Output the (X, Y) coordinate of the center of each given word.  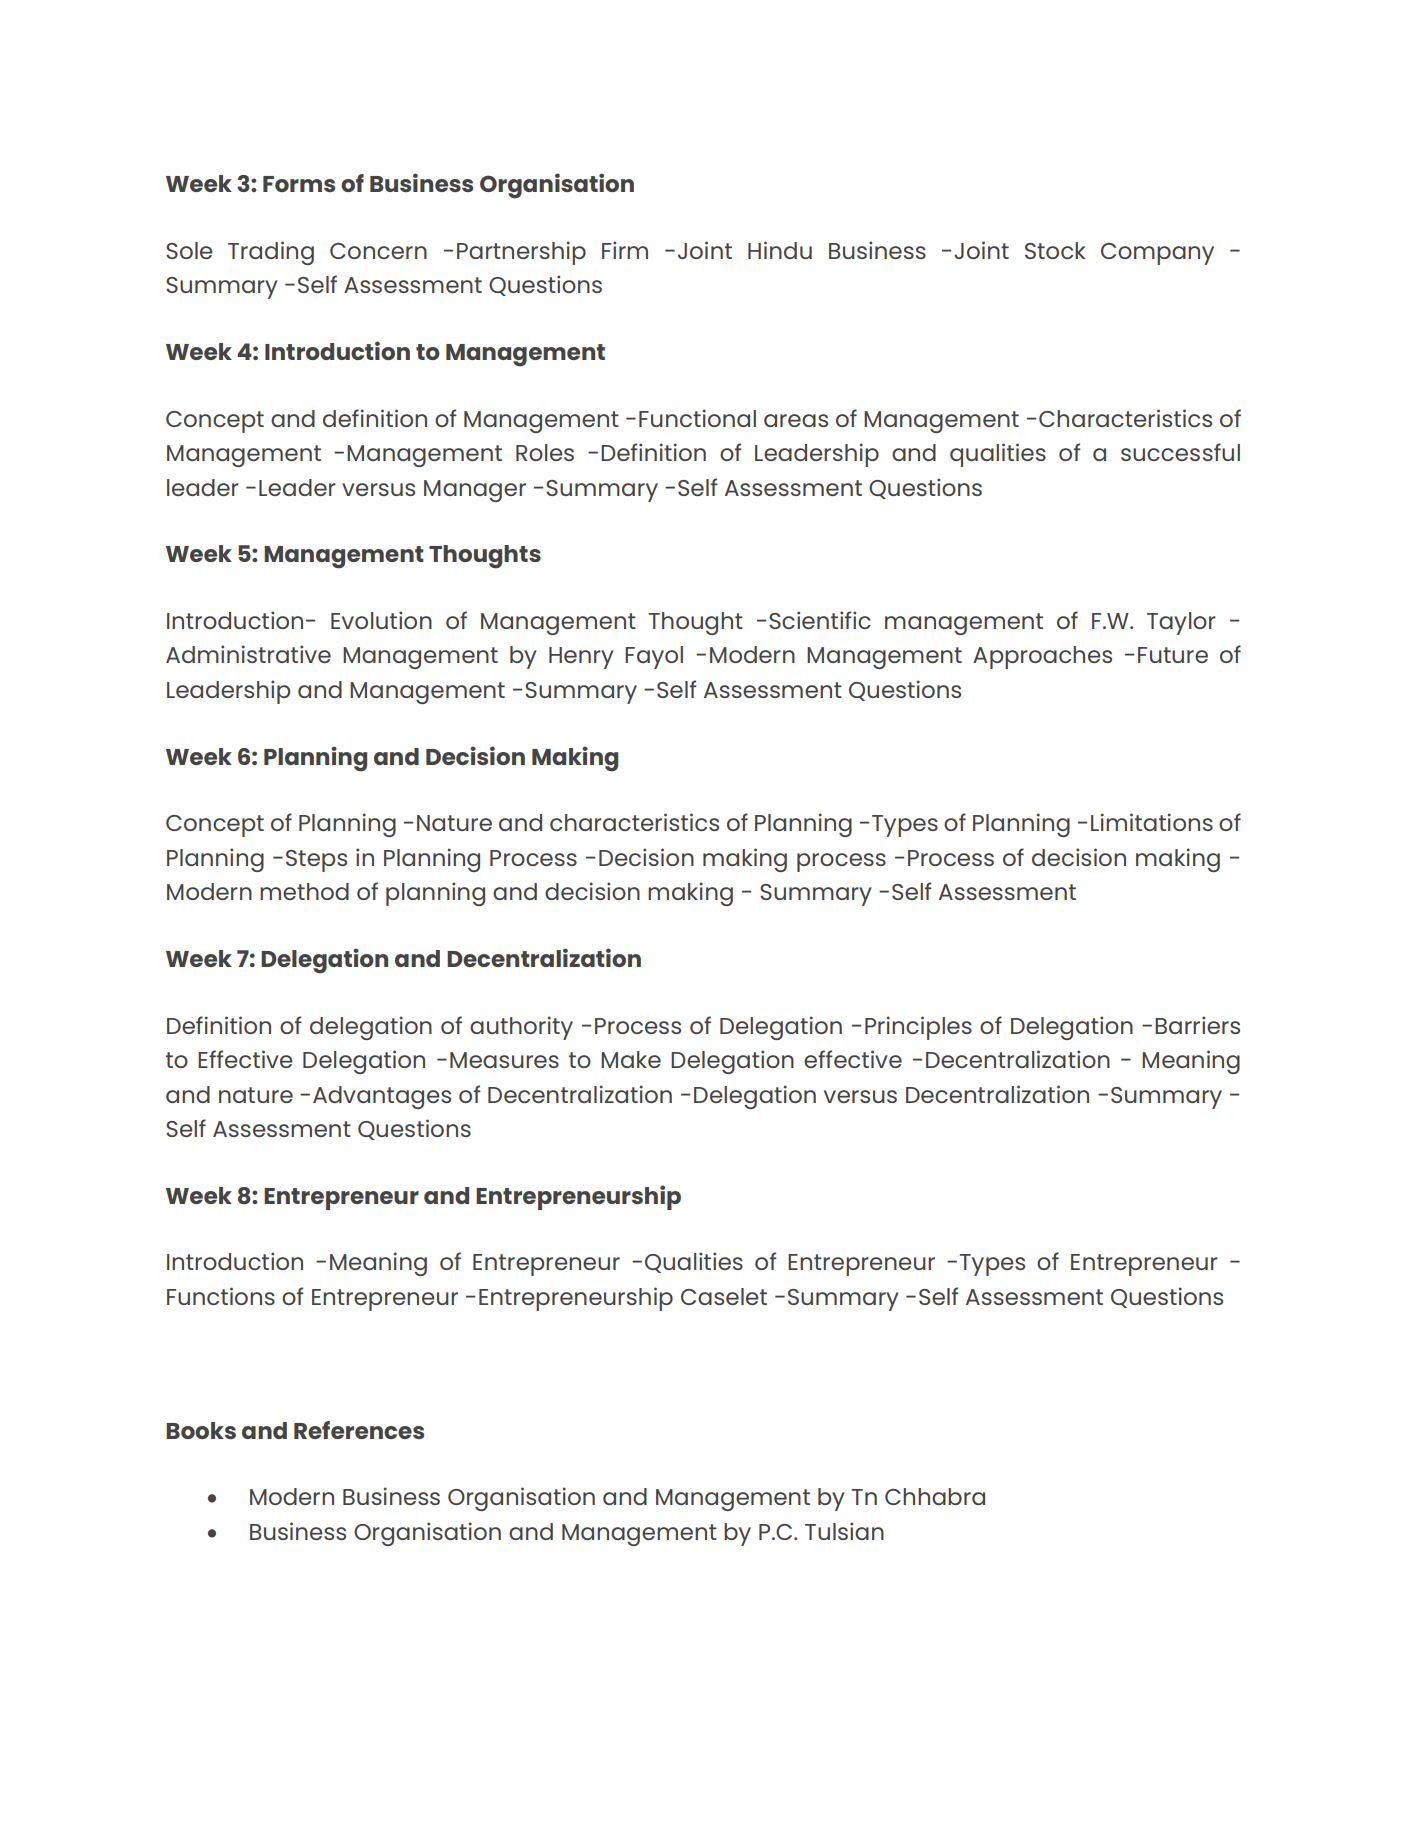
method (304, 891)
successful (1180, 452)
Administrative (248, 654)
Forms (299, 184)
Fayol (654, 657)
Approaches (1042, 657)
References (359, 1430)
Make (631, 1059)
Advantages (382, 1097)
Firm (625, 250)
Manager (475, 491)
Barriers (1197, 1025)
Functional (697, 418)
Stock (1055, 250)
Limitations (1152, 822)
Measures (504, 1060)
